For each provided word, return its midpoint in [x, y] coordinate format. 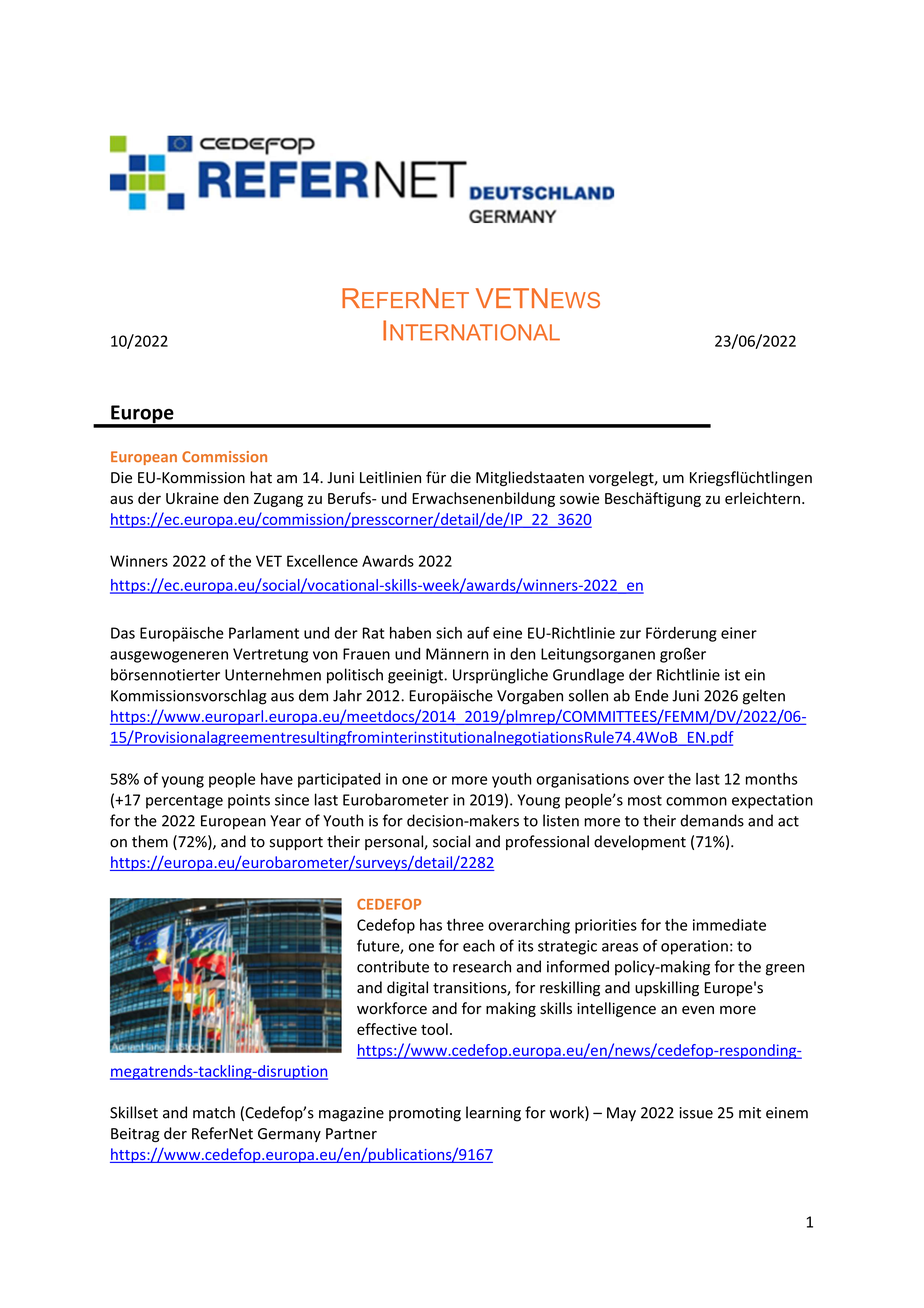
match [214, 1112]
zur [630, 634]
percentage [184, 802]
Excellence [322, 561]
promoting [425, 1114]
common [696, 801]
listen [561, 820]
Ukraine [192, 498]
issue [696, 1113]
